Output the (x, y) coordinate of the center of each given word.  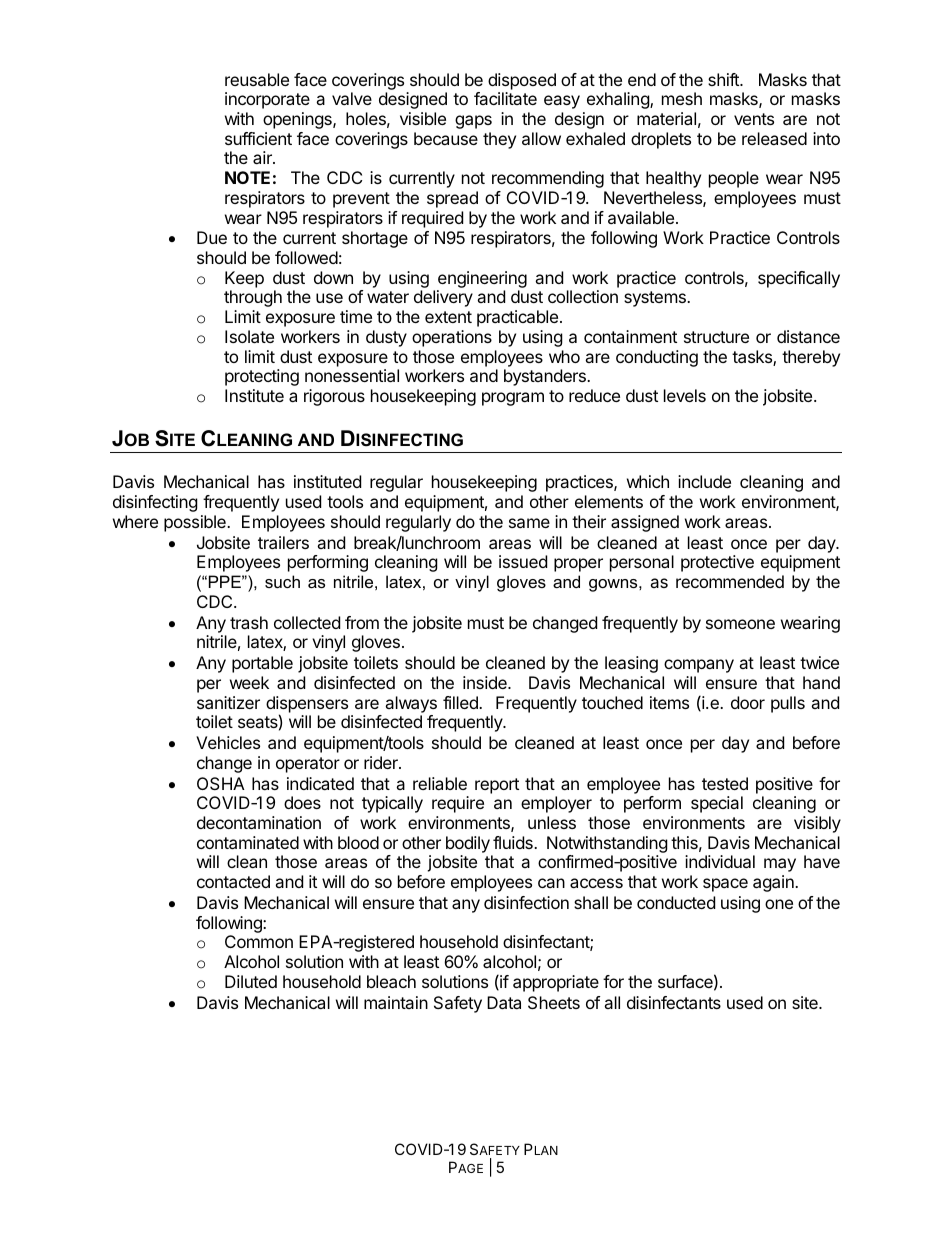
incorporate (267, 100)
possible (196, 523)
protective (717, 563)
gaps (473, 122)
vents (754, 119)
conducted (676, 902)
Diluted (251, 981)
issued (523, 561)
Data (504, 1002)
